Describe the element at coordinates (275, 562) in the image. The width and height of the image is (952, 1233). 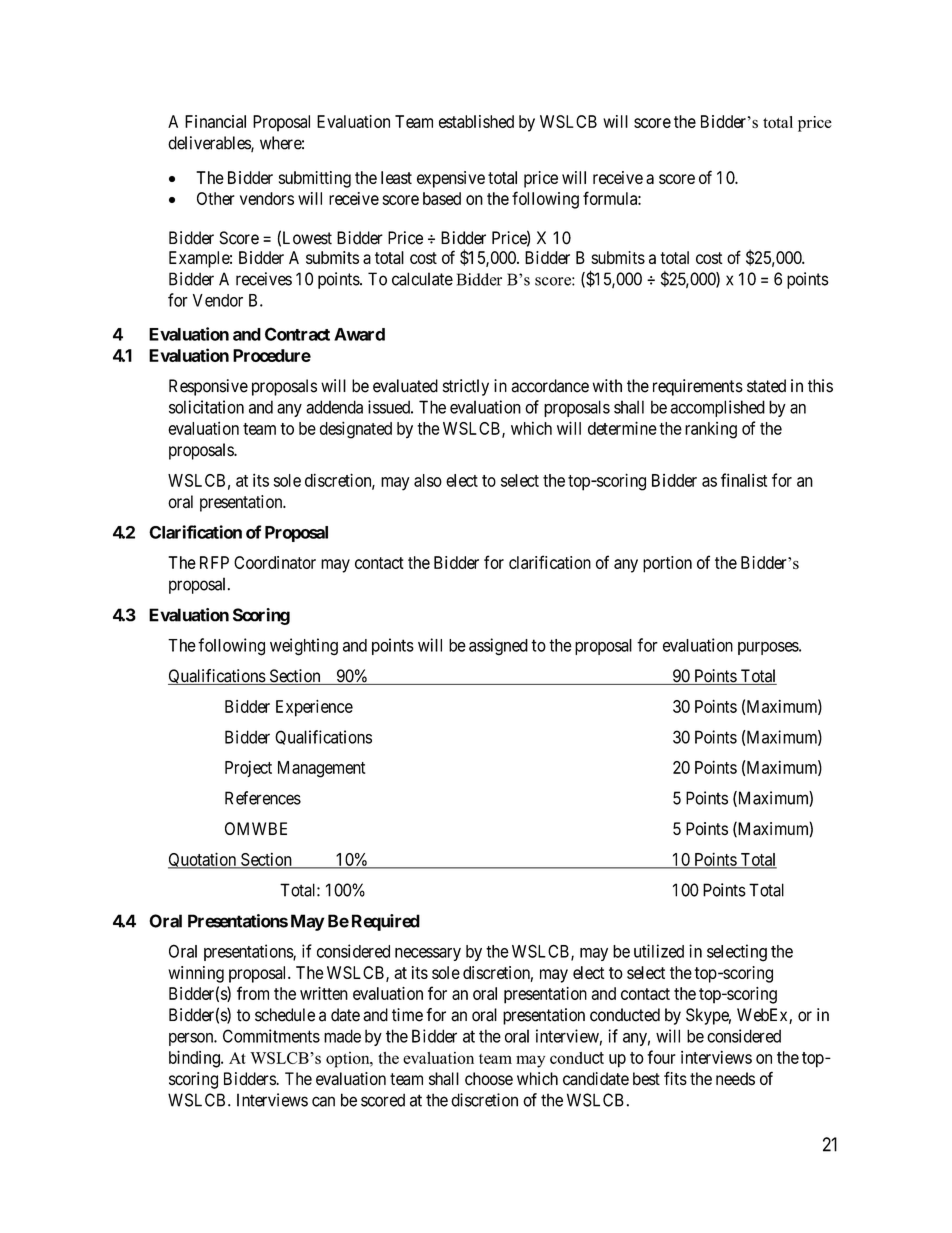
I see `Coordinator` at that location.
